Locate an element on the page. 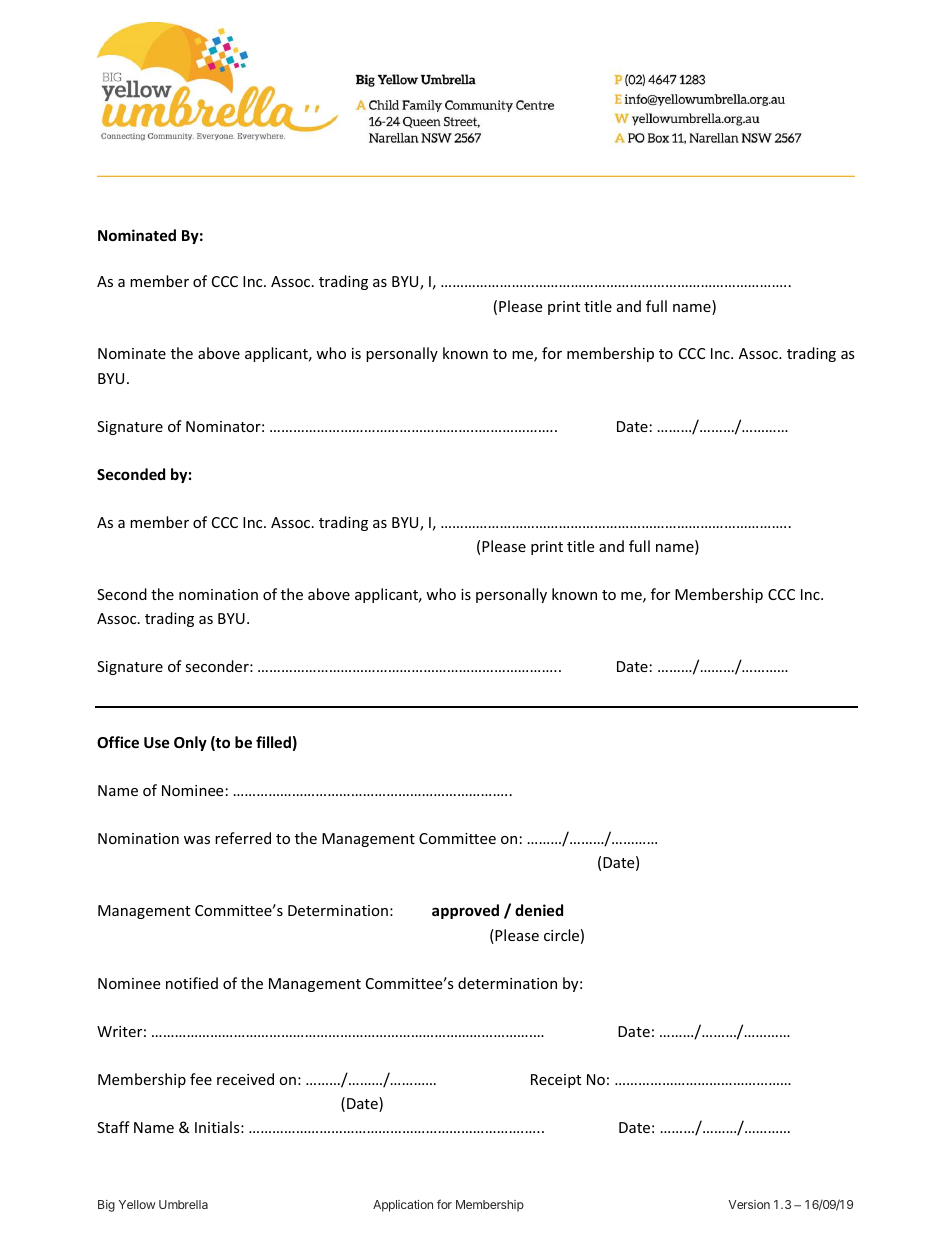  approved is located at coordinates (465, 911).
